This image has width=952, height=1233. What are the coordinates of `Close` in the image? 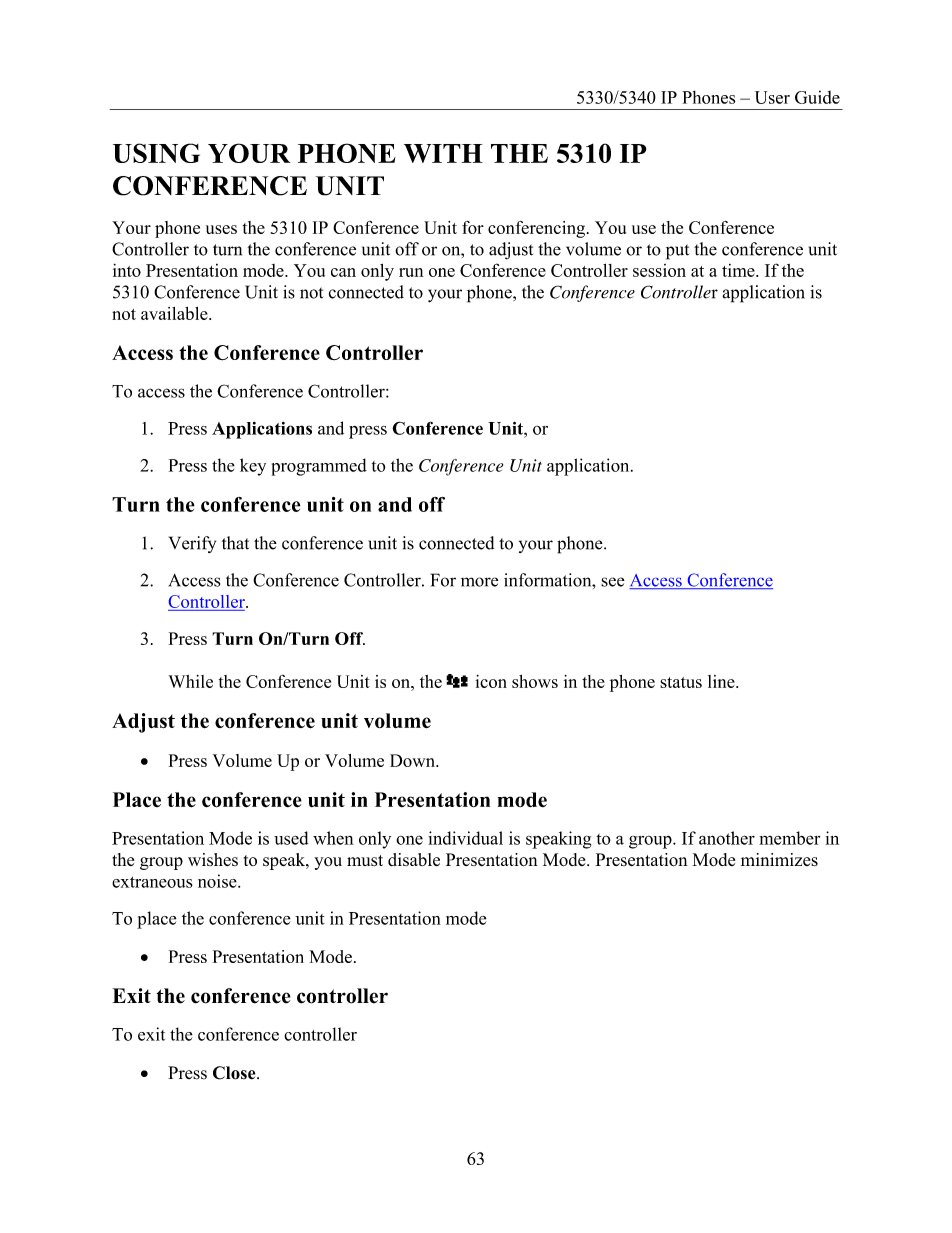 It's located at (235, 1073).
